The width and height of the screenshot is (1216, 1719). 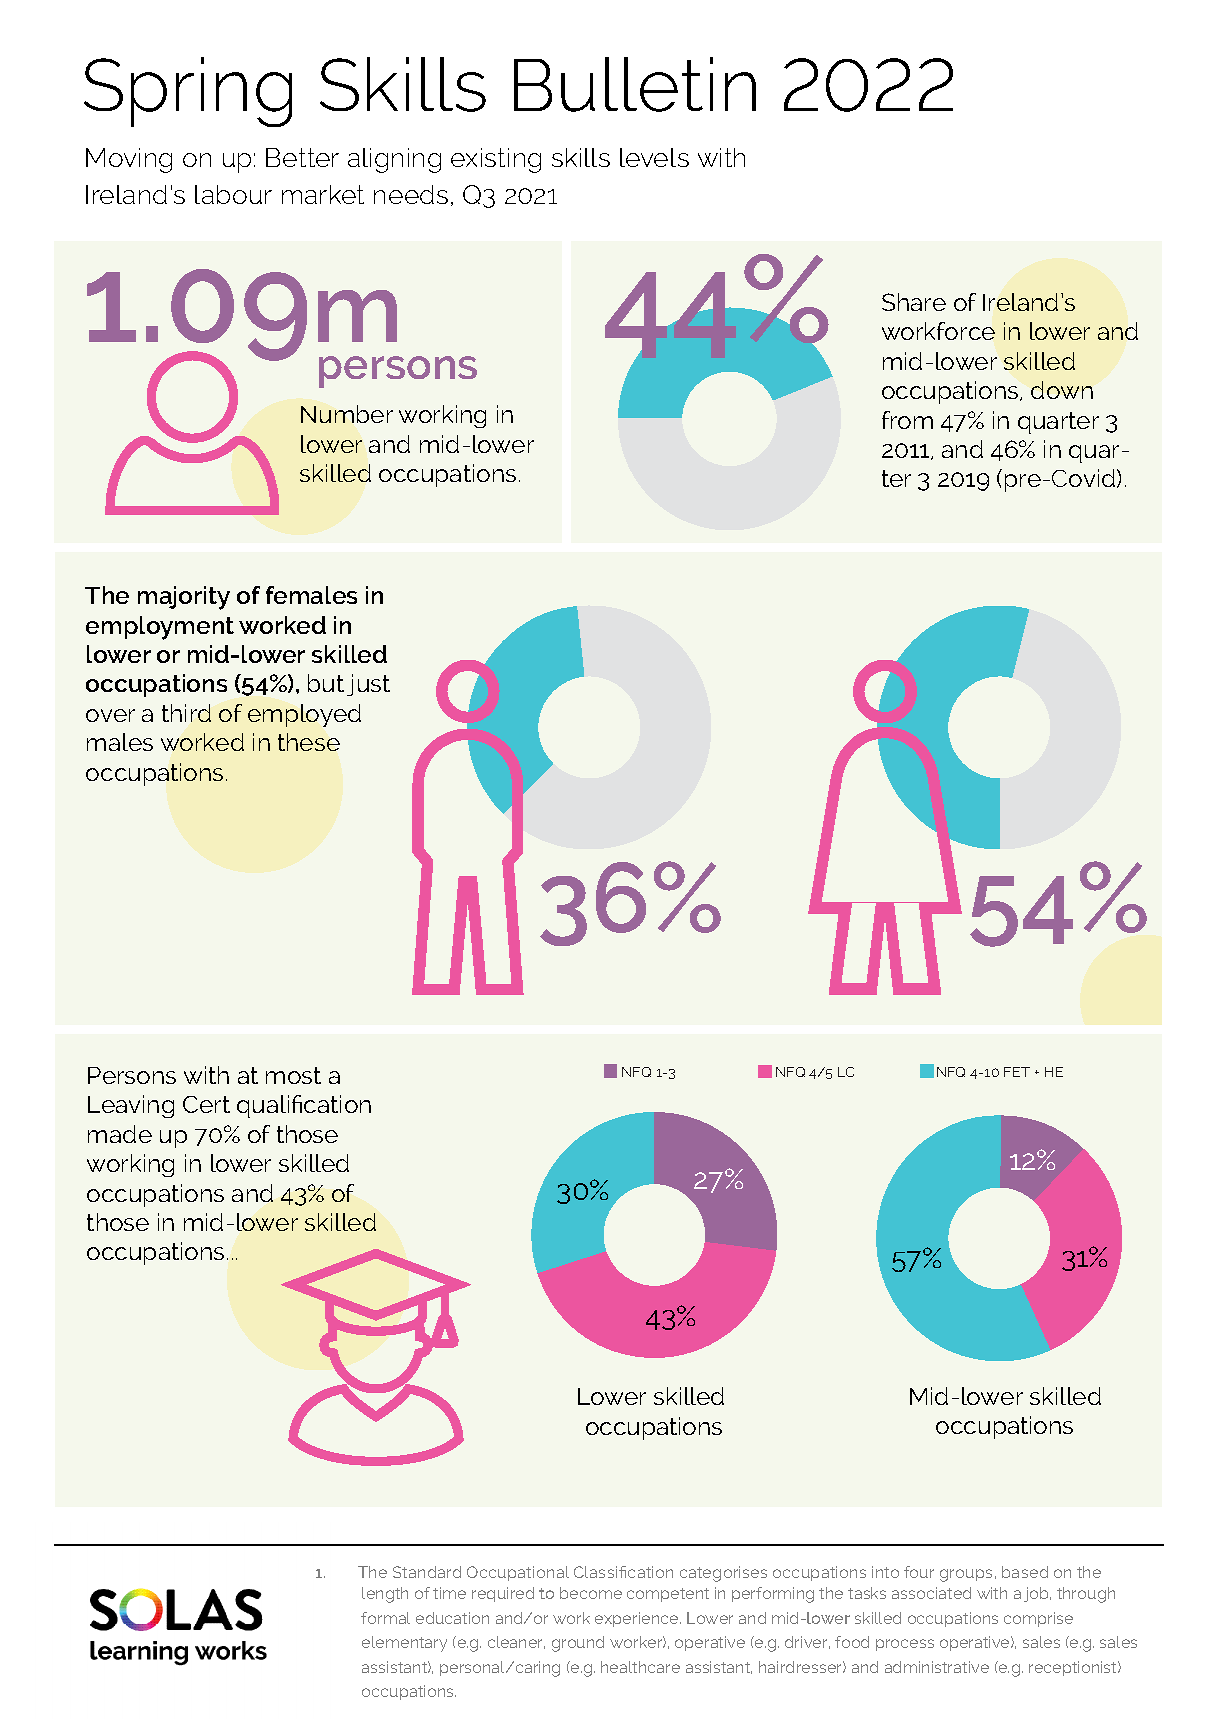 What do you see at coordinates (188, 92) in the screenshot?
I see `Spring` at bounding box center [188, 92].
